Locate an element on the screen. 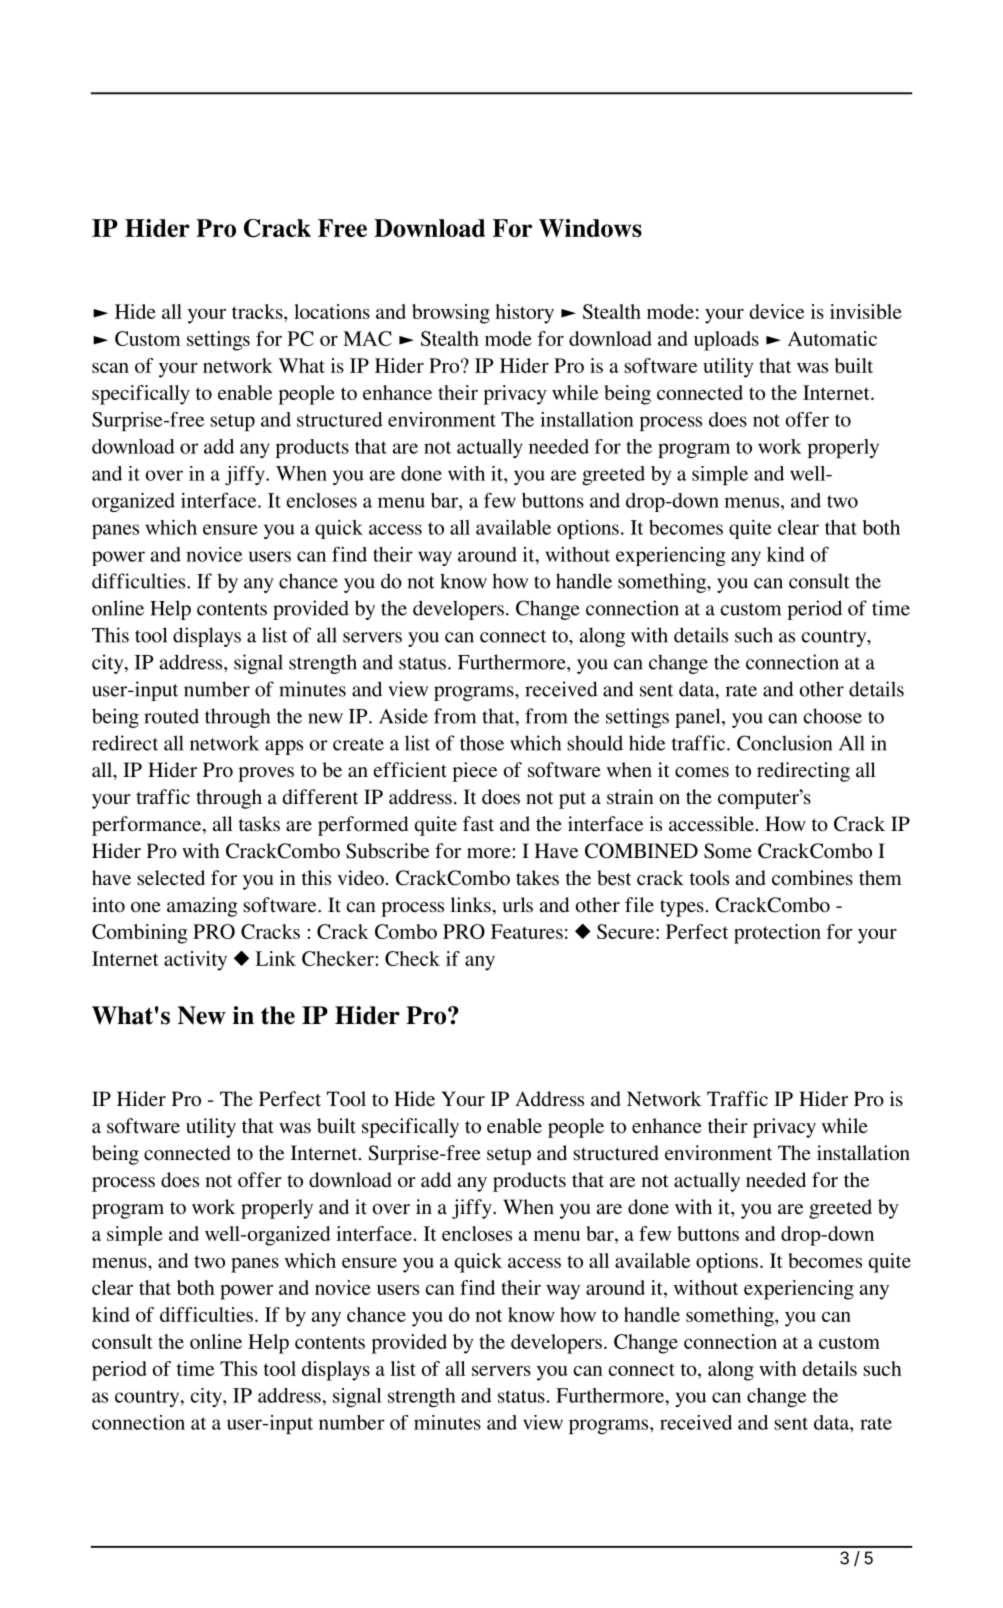 The height and width of the screenshot is (1608, 1003). scan is located at coordinates (110, 368).
